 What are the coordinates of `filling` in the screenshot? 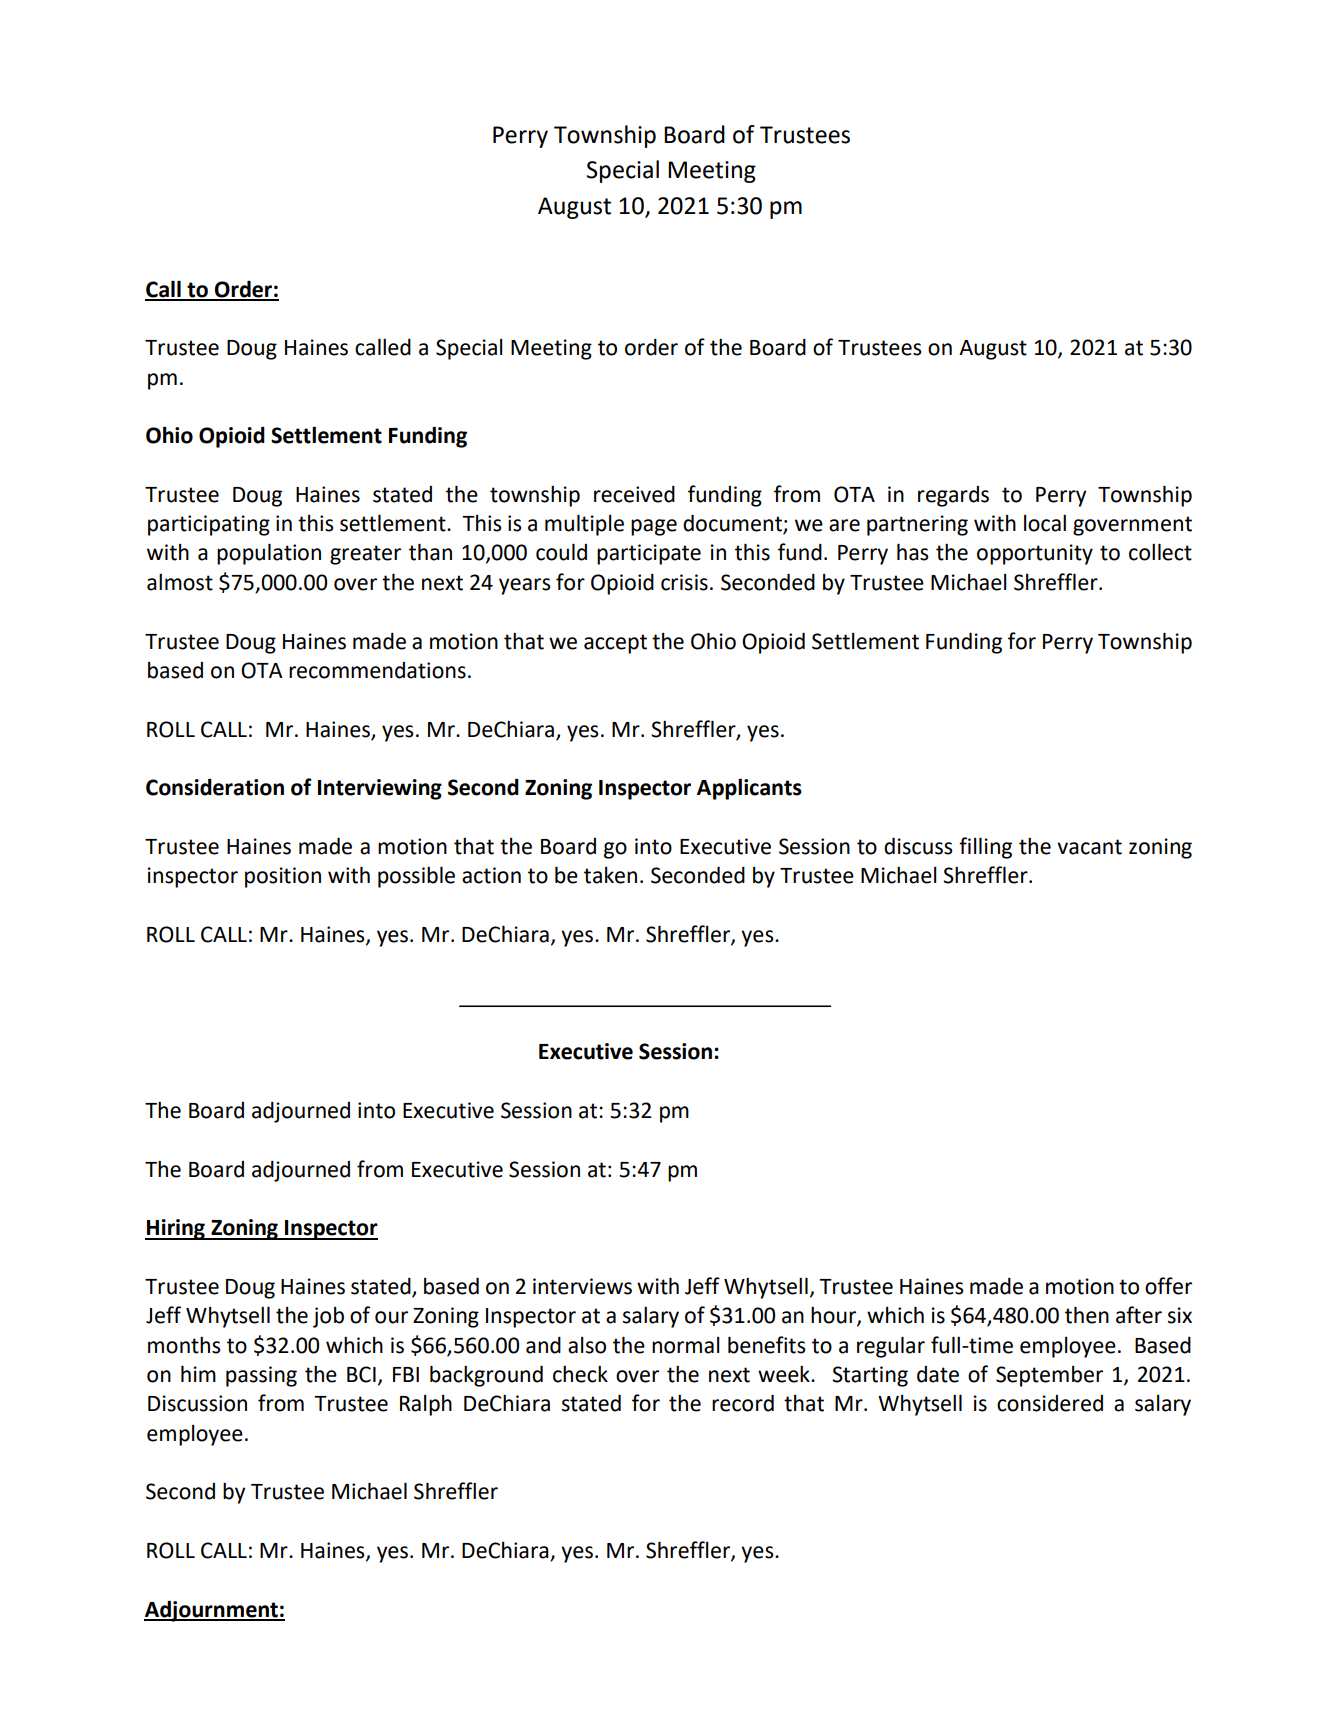 It's located at (985, 848).
